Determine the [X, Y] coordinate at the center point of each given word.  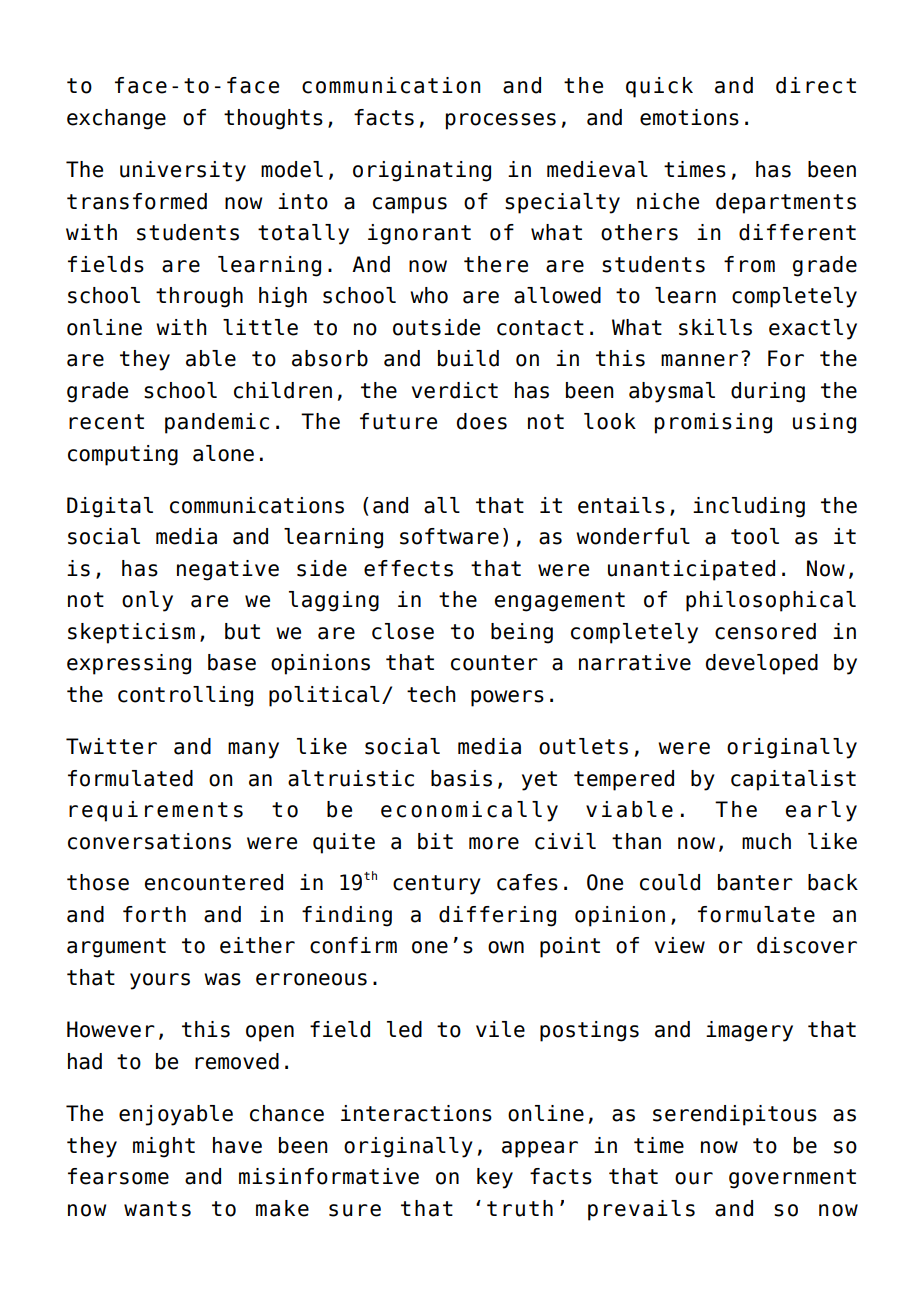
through [199, 297]
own [506, 947]
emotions [689, 117]
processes [501, 121]
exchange [116, 119]
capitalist [793, 780]
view [680, 945]
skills [715, 327]
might [164, 1147]
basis [461, 778]
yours [160, 981]
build [468, 358]
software [449, 536]
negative [228, 570]
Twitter [111, 746]
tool [755, 536]
